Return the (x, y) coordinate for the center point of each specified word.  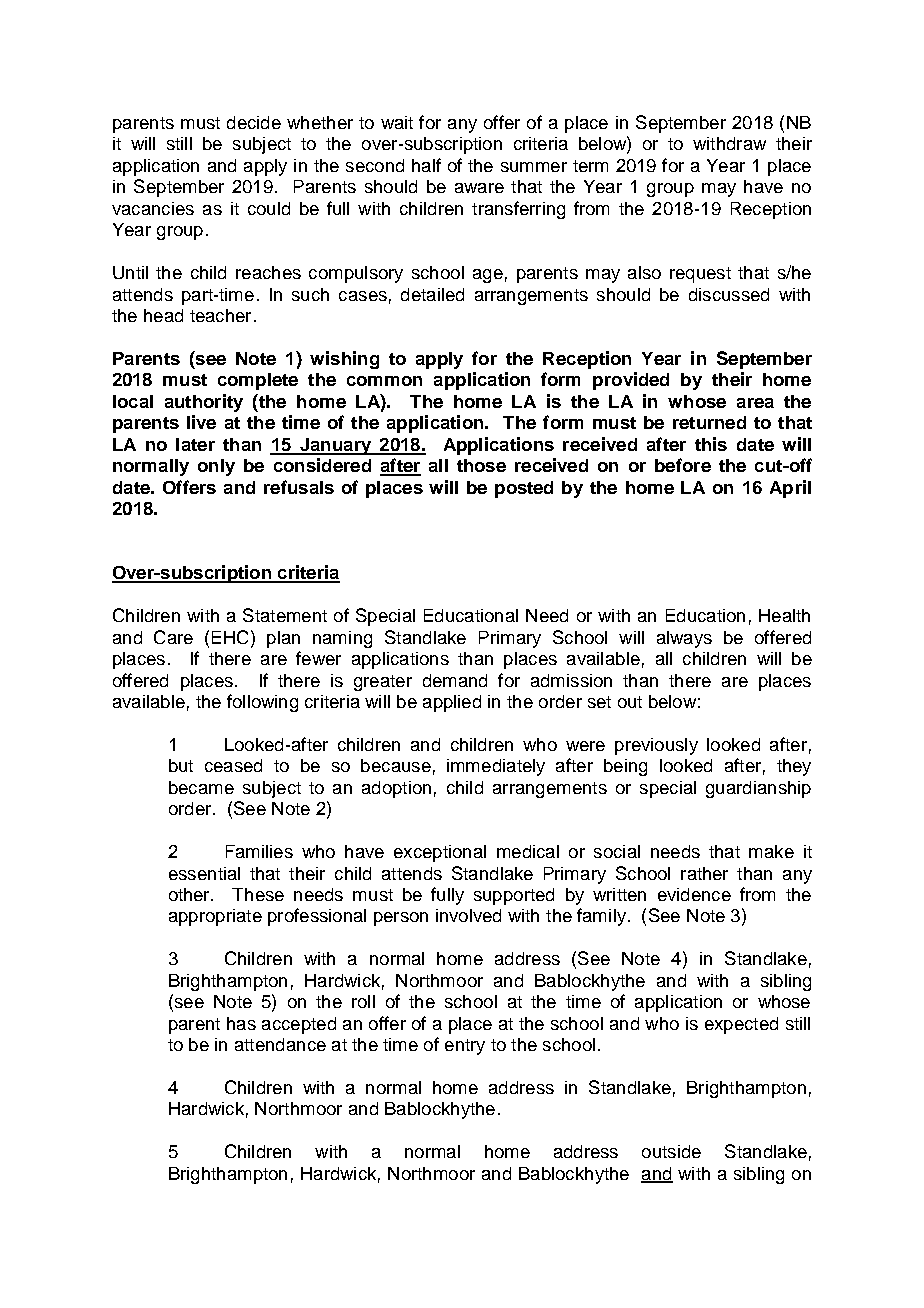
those (481, 465)
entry (465, 1047)
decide (254, 122)
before (683, 465)
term (590, 166)
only (216, 467)
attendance (280, 1044)
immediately (496, 767)
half (426, 165)
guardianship (758, 789)
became (201, 787)
